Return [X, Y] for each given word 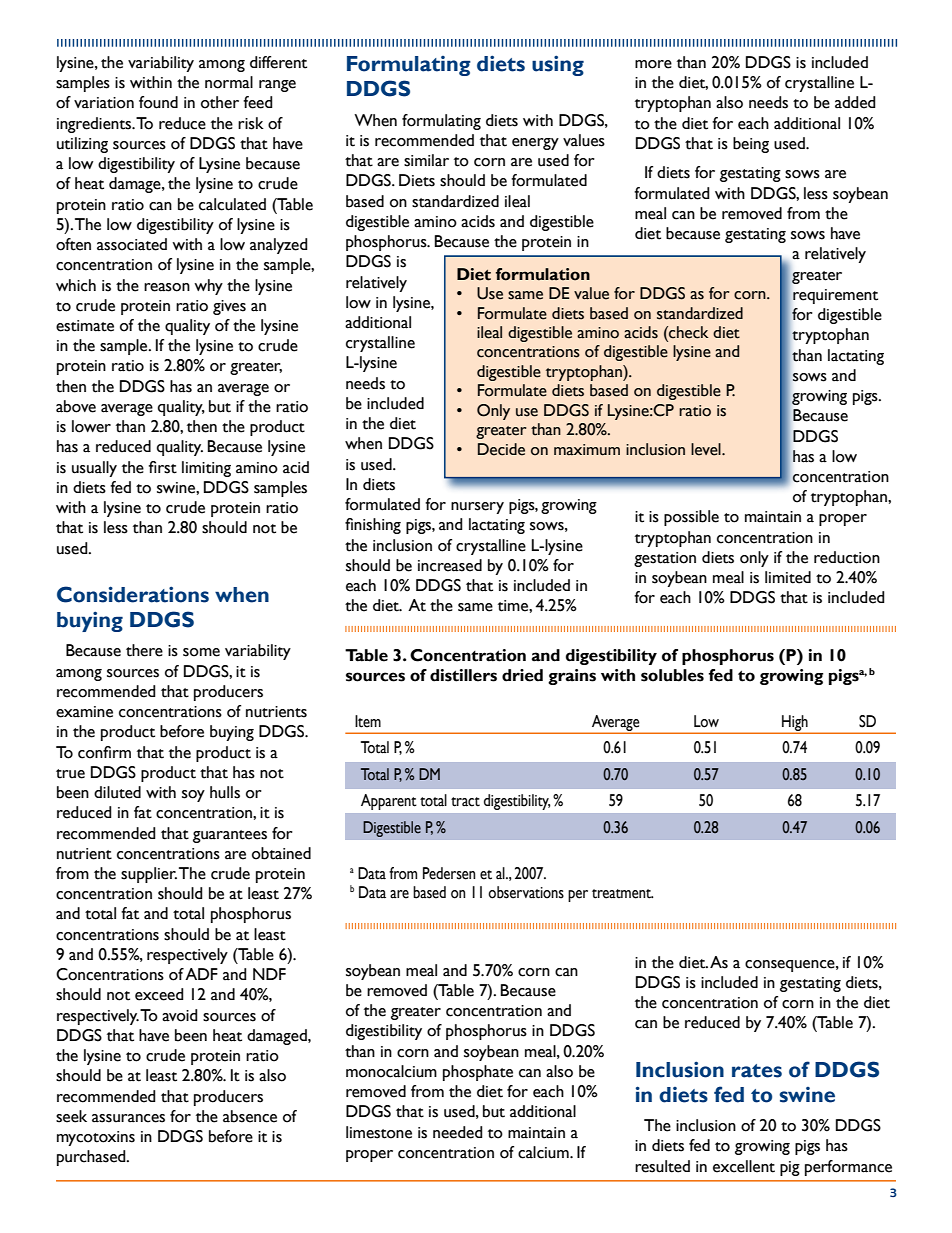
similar [426, 160]
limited [788, 577]
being [751, 145]
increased [450, 565]
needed [458, 1132]
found [158, 102]
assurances [128, 1118]
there [144, 650]
